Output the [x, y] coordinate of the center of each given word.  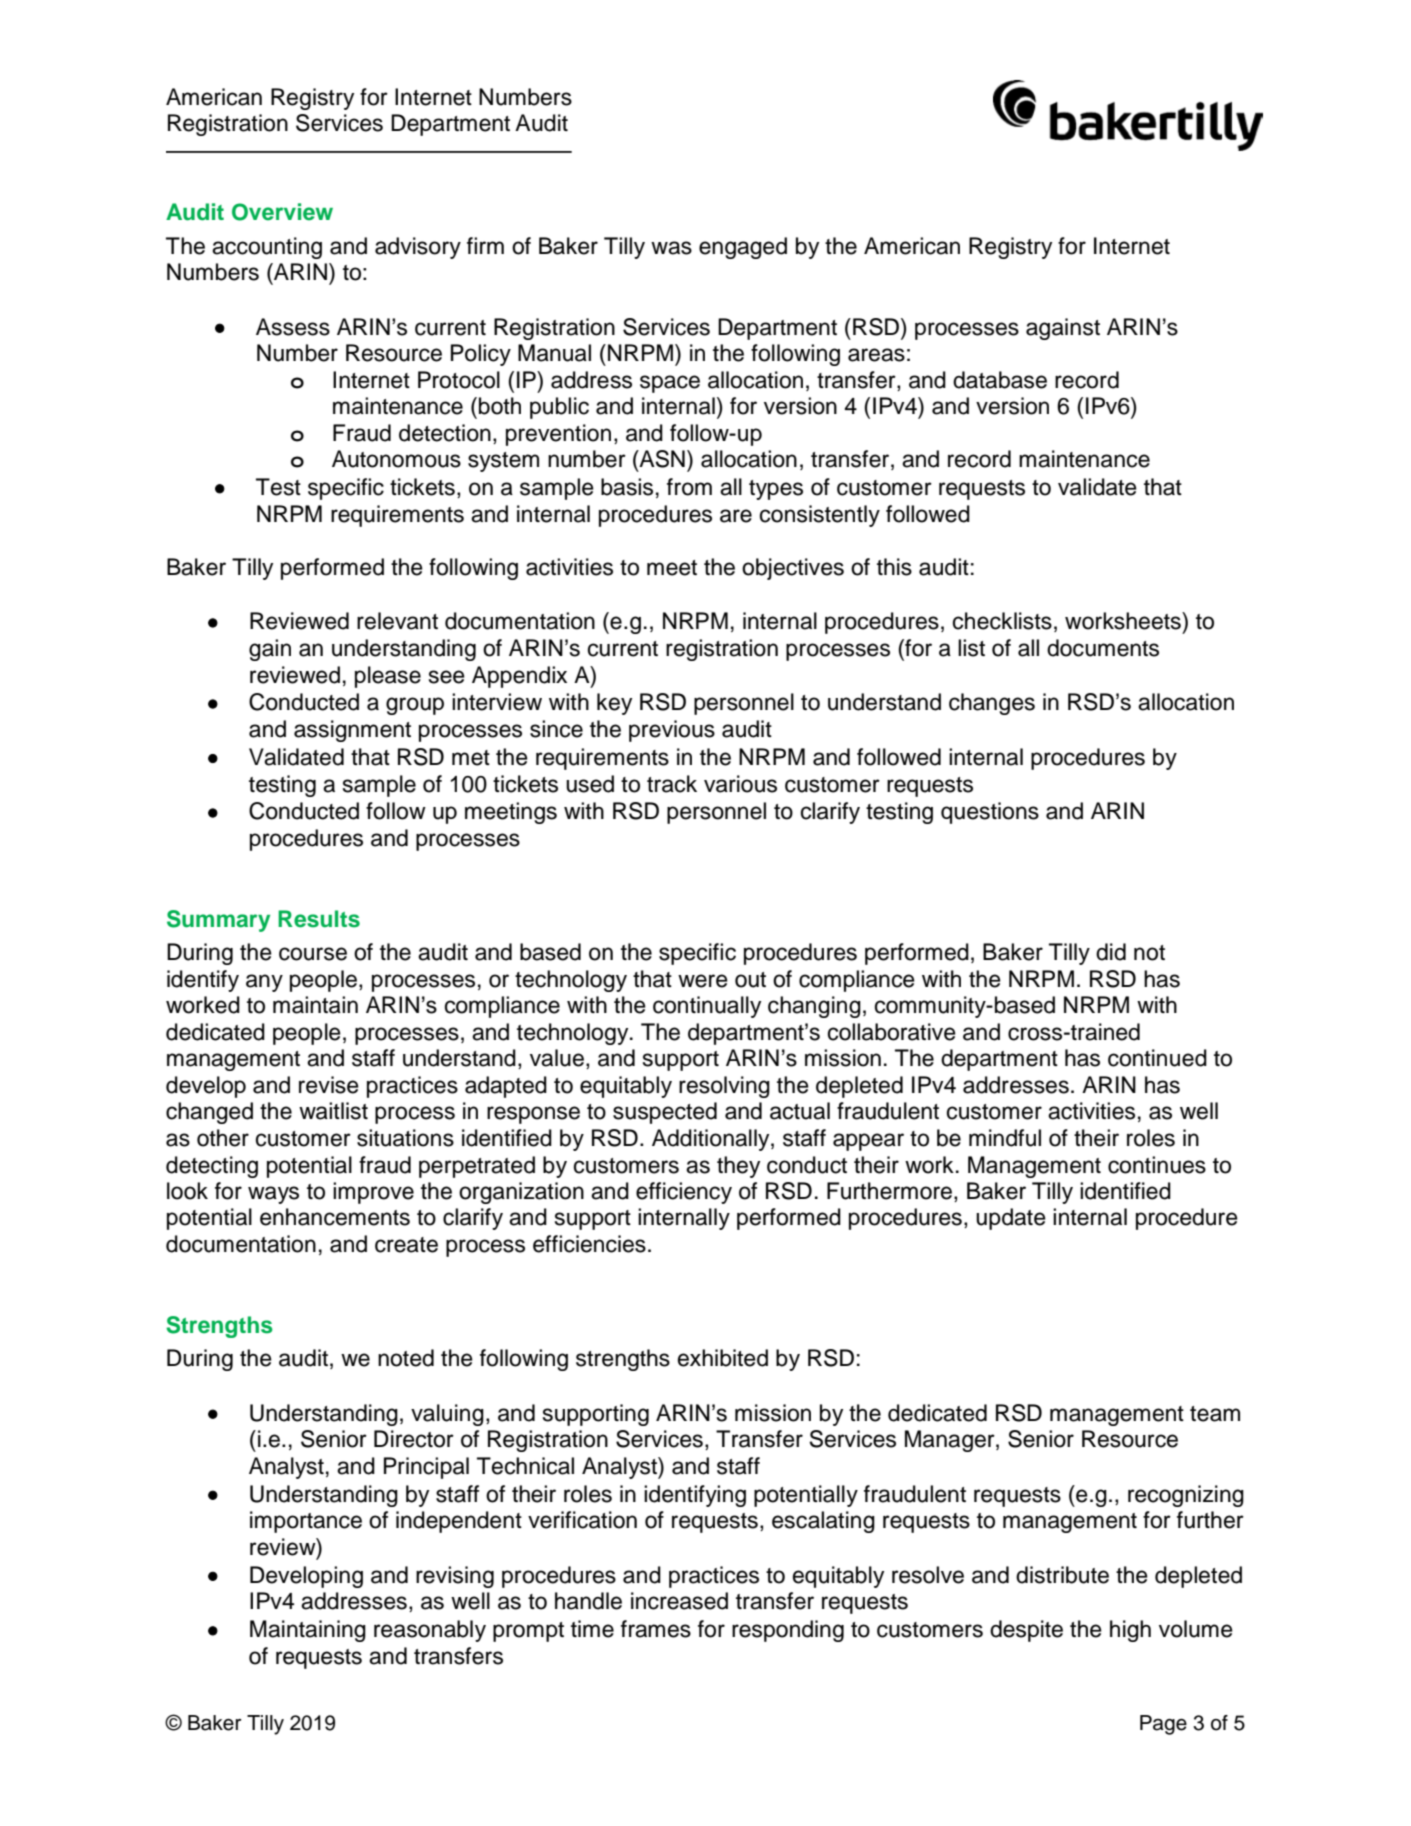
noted [406, 1358]
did [1111, 952]
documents [1103, 648]
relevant [397, 621]
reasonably [430, 1631]
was [671, 248]
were [703, 981]
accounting [267, 248]
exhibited [723, 1358]
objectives [793, 569]
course [313, 954]
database [1000, 380]
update [1011, 1219]
